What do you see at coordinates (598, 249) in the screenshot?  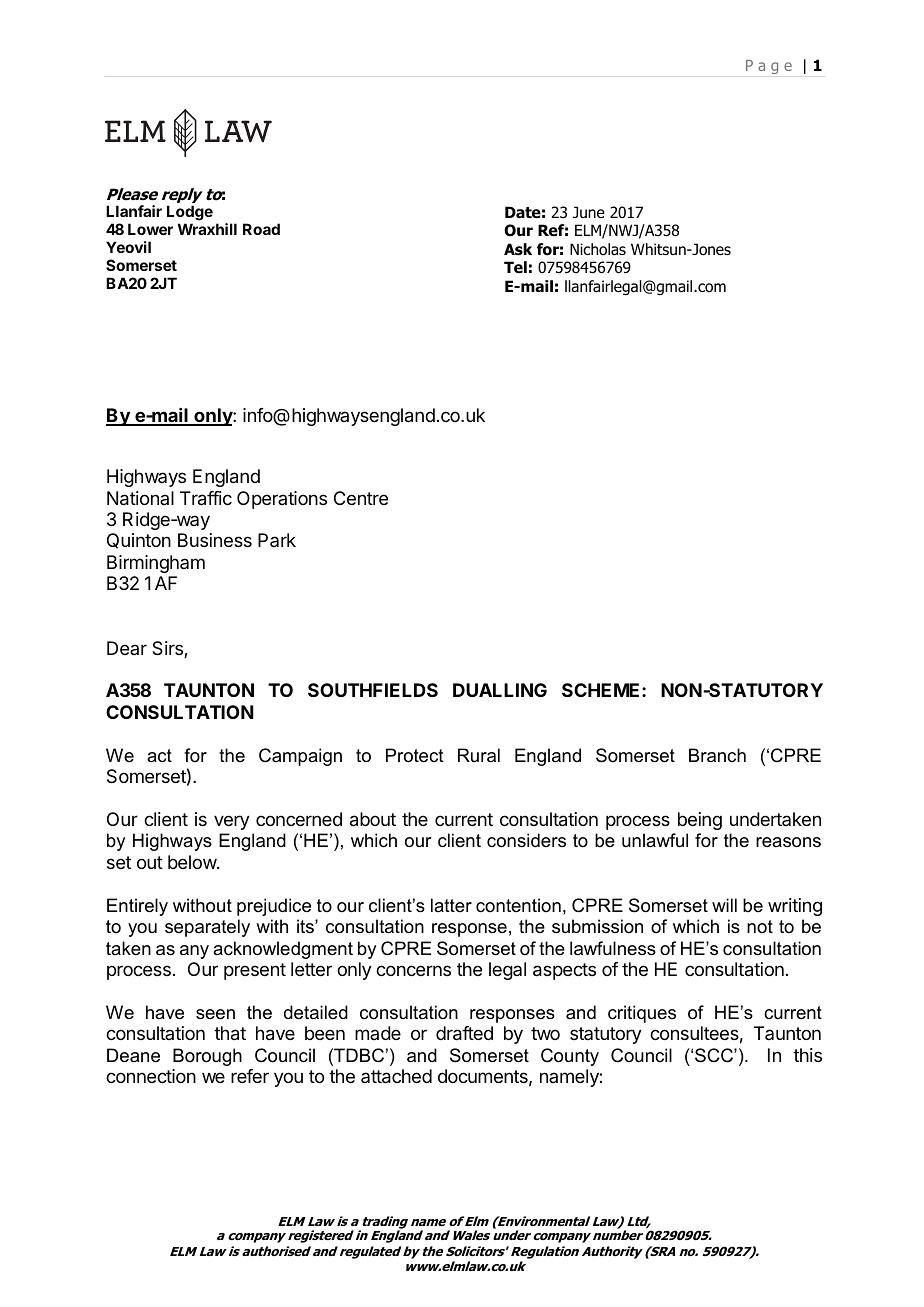 I see `Nicholas` at bounding box center [598, 249].
